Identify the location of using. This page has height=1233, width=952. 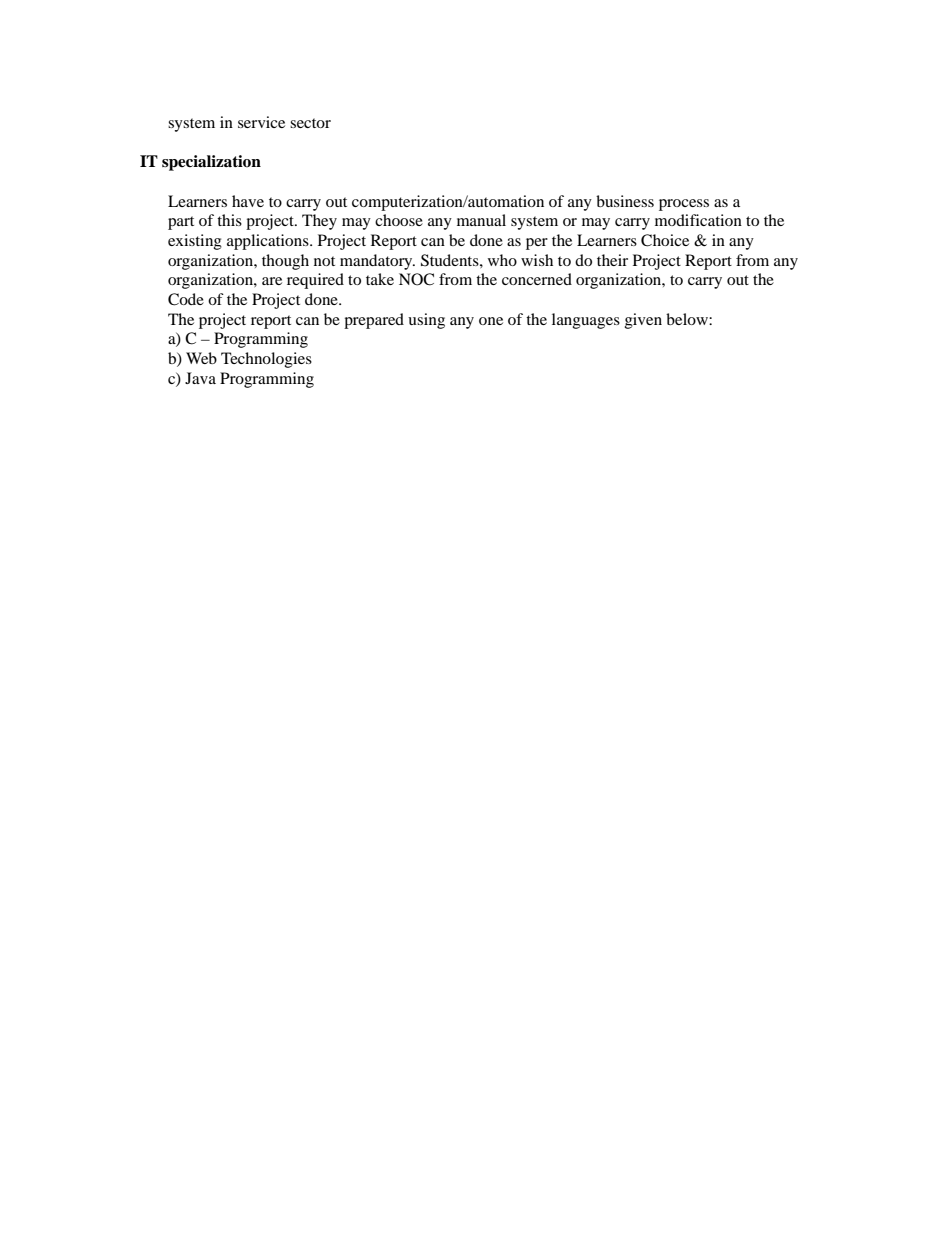
(426, 321).
